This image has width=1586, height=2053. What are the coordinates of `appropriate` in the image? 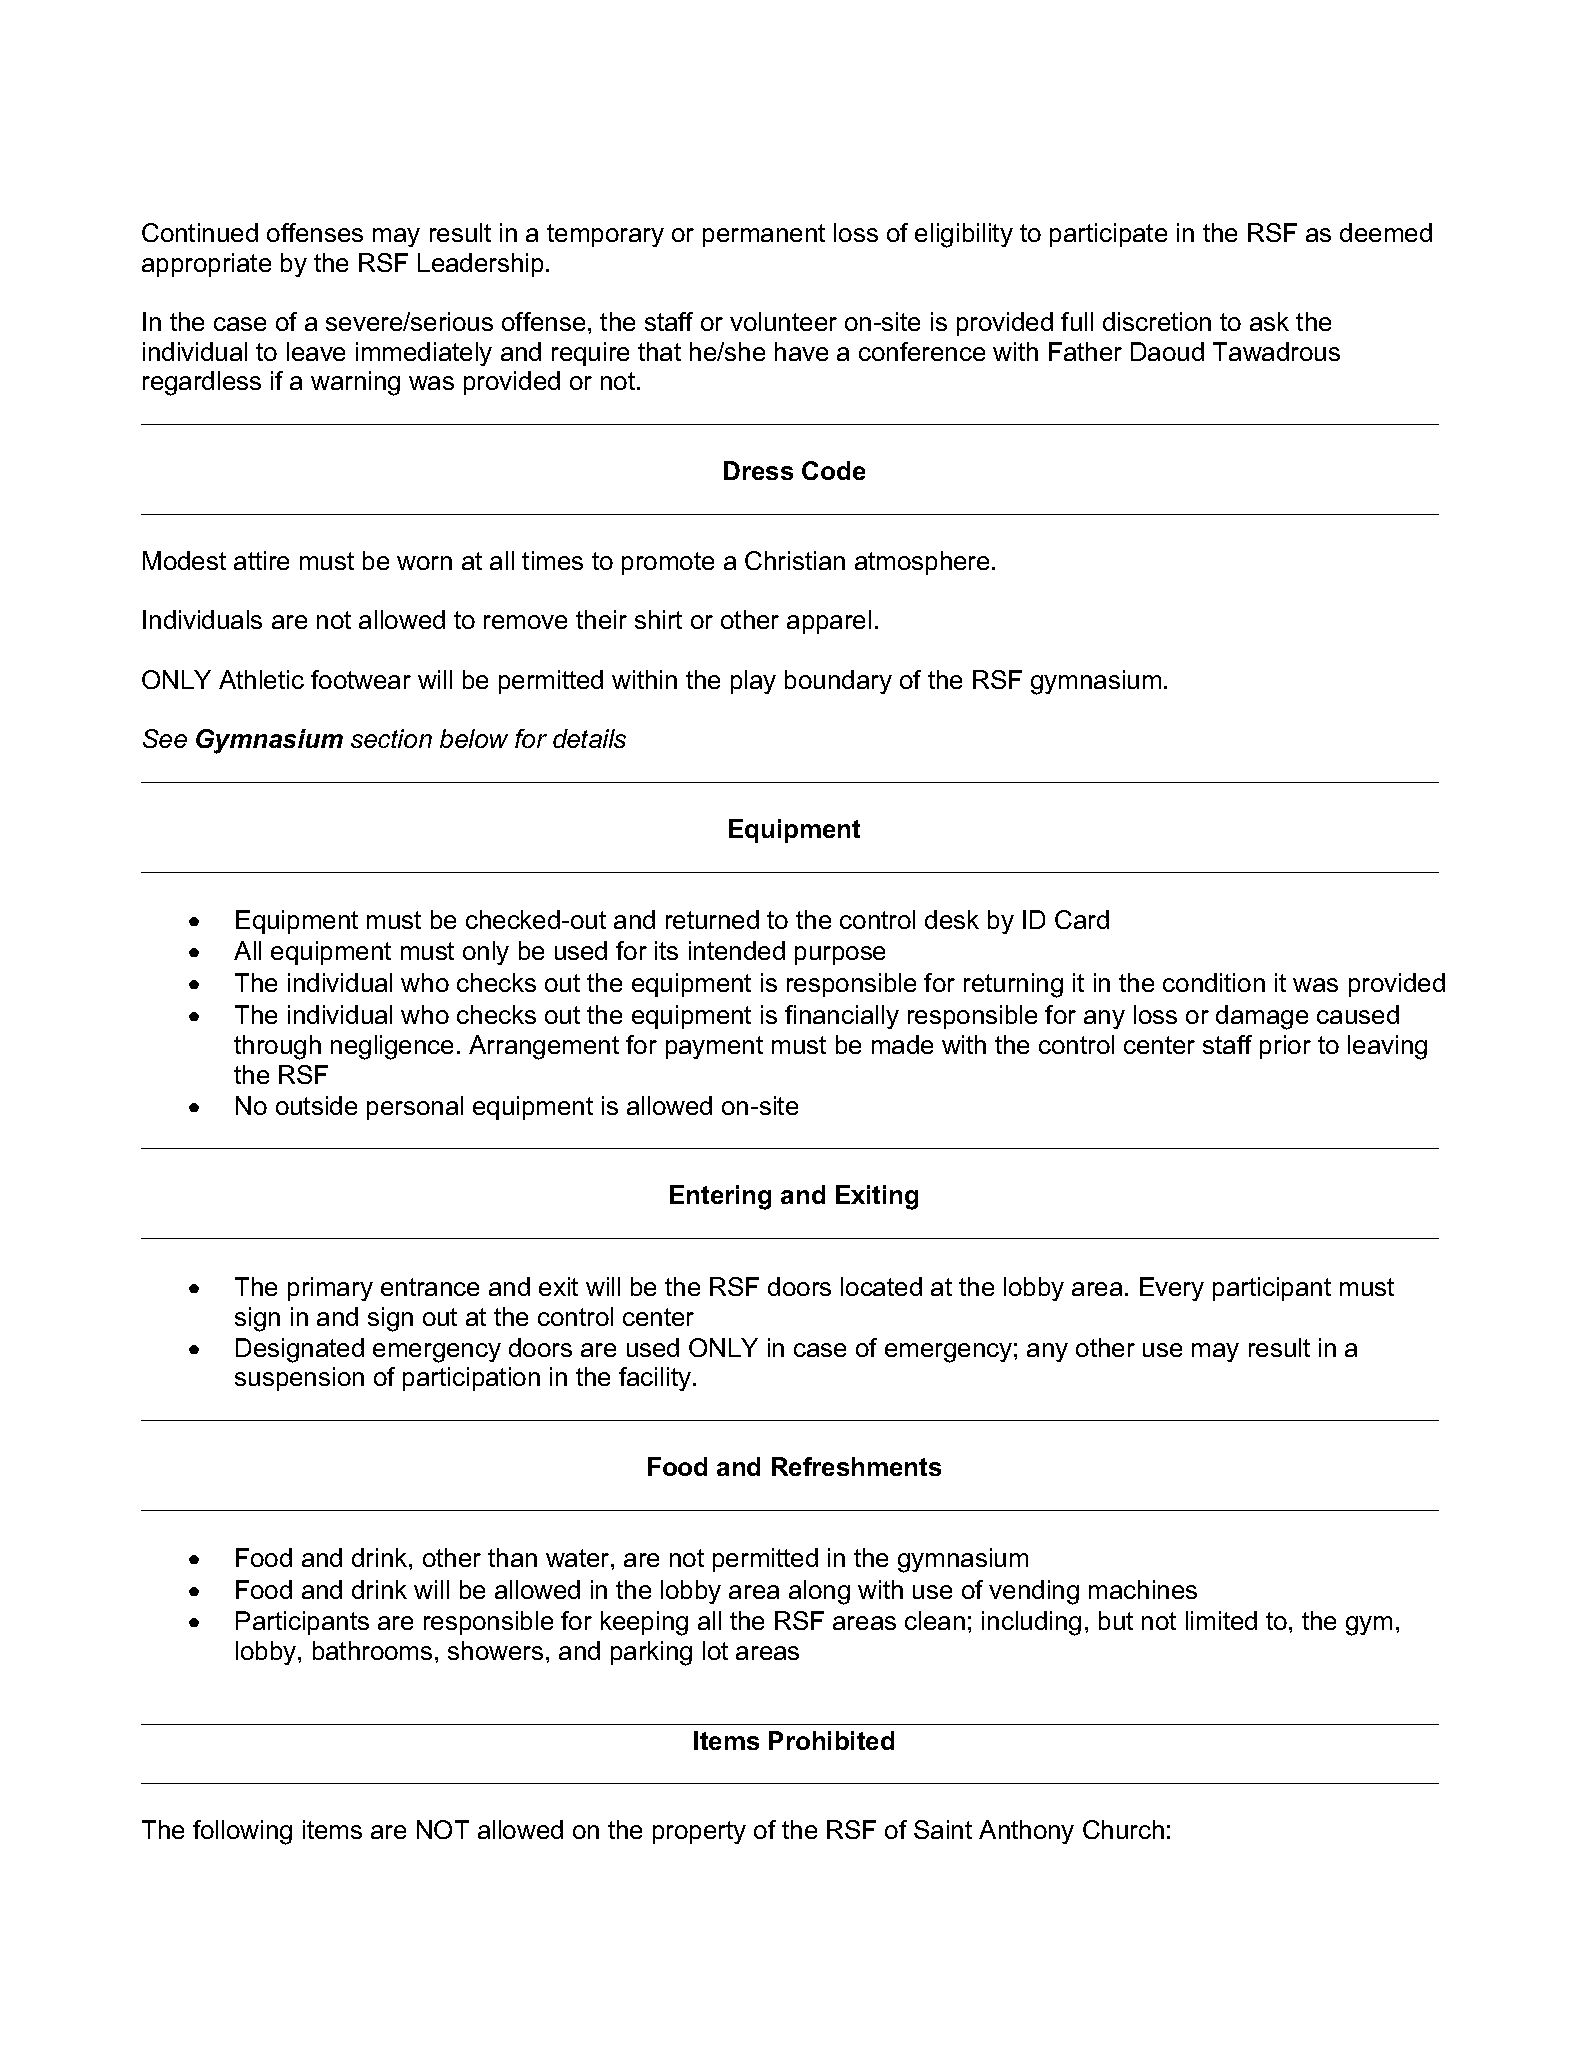 It's located at (206, 265).
